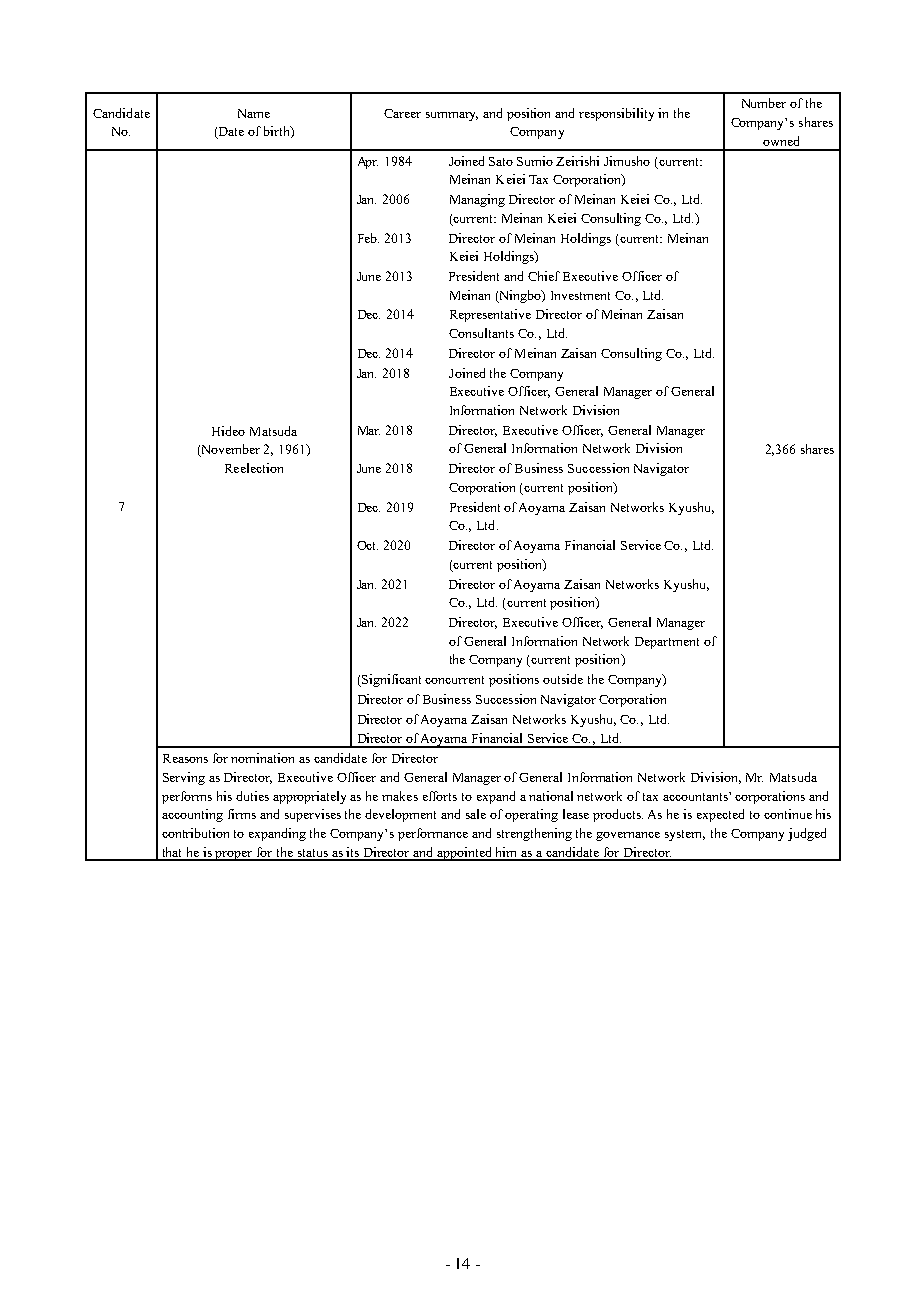 The height and width of the screenshot is (1308, 924). What do you see at coordinates (367, 545) in the screenshot?
I see `Oct` at bounding box center [367, 545].
